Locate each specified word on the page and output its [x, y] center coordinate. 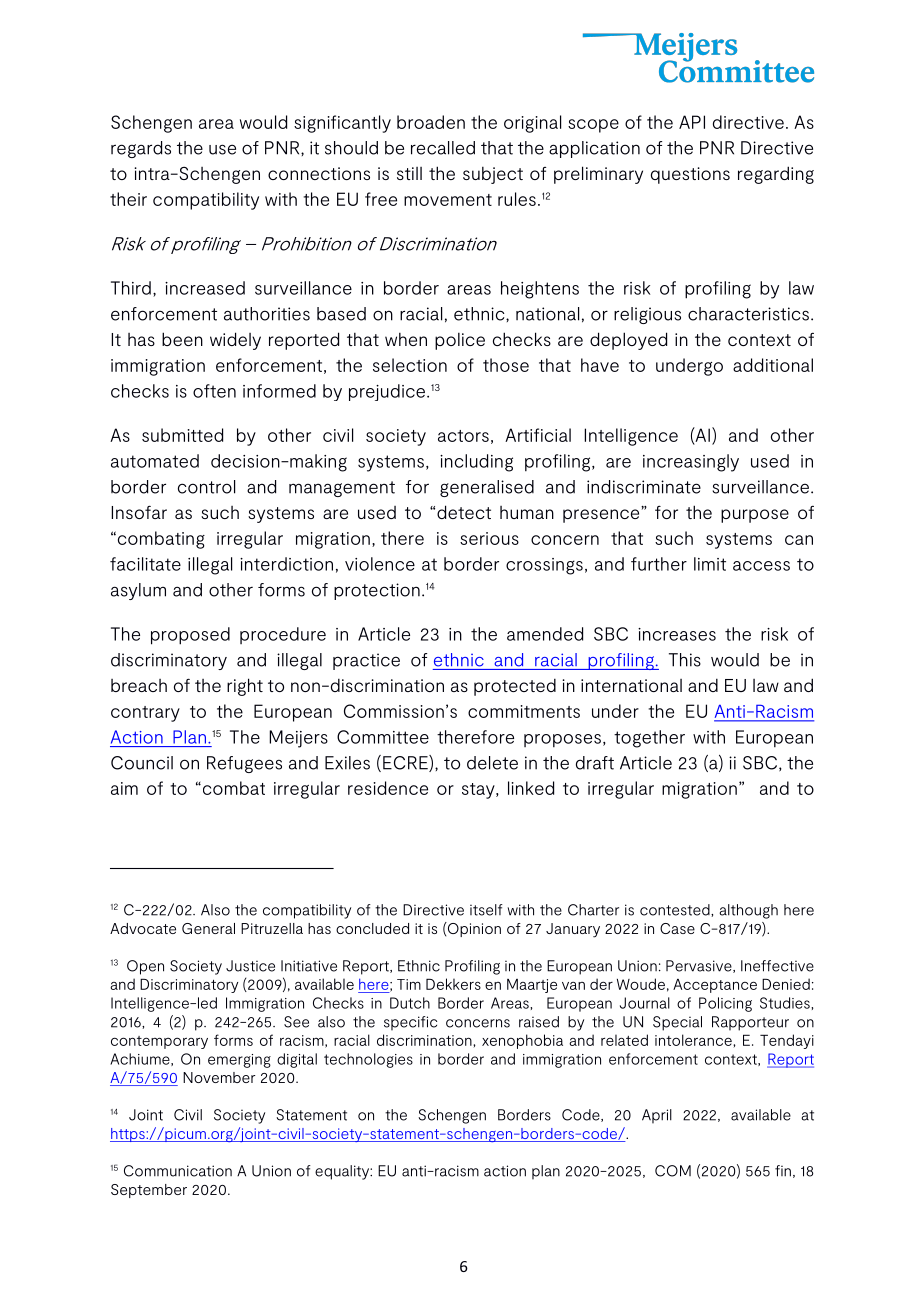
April [657, 1116]
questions [690, 175]
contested [676, 910]
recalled [443, 148]
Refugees [244, 764]
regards [141, 149]
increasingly [691, 463]
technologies [368, 1060]
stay [479, 791]
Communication [178, 1171]
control [206, 487]
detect [464, 512]
